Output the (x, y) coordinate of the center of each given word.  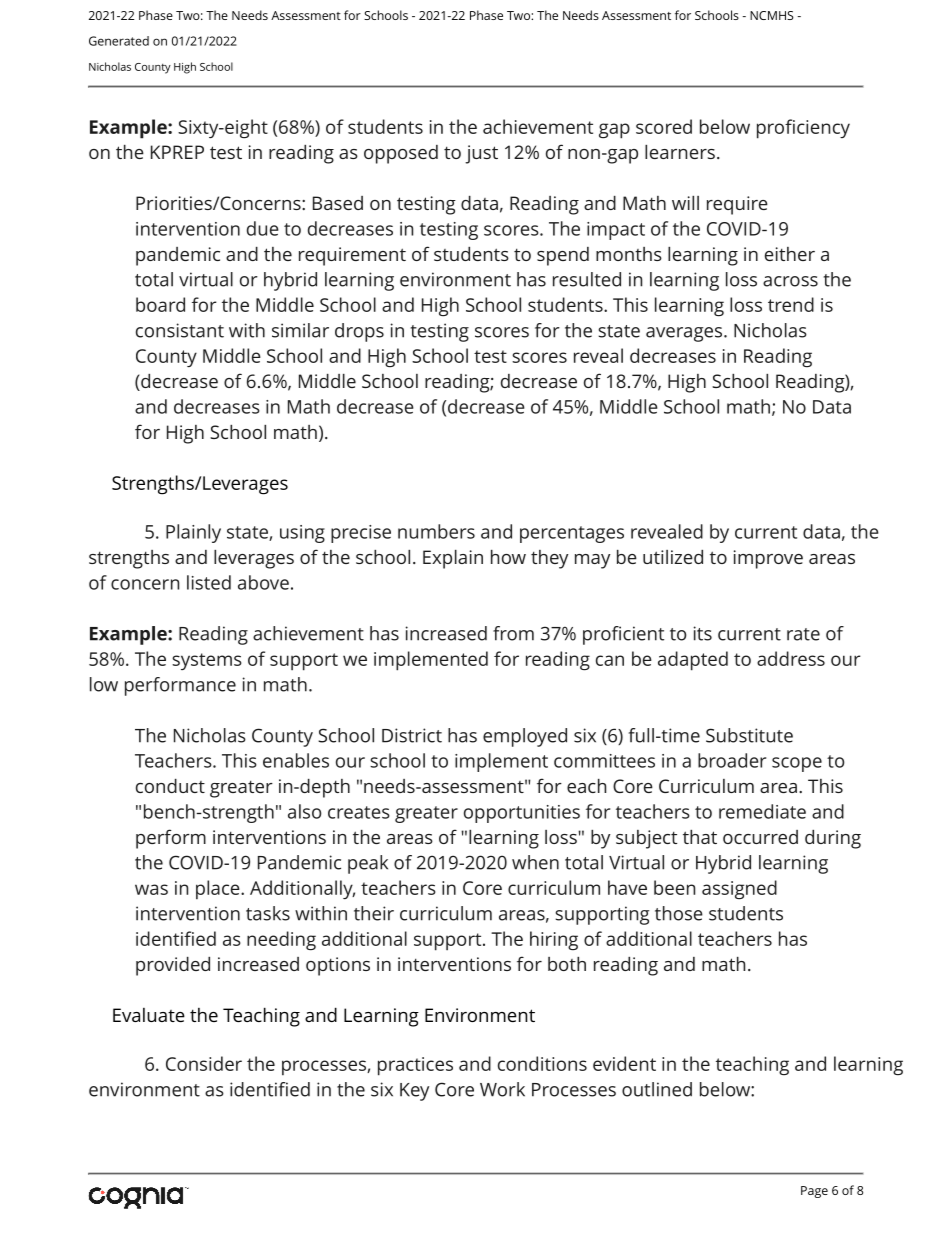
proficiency (803, 129)
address (791, 658)
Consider (204, 1063)
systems (207, 661)
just (481, 154)
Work (502, 1089)
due (263, 228)
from (513, 633)
